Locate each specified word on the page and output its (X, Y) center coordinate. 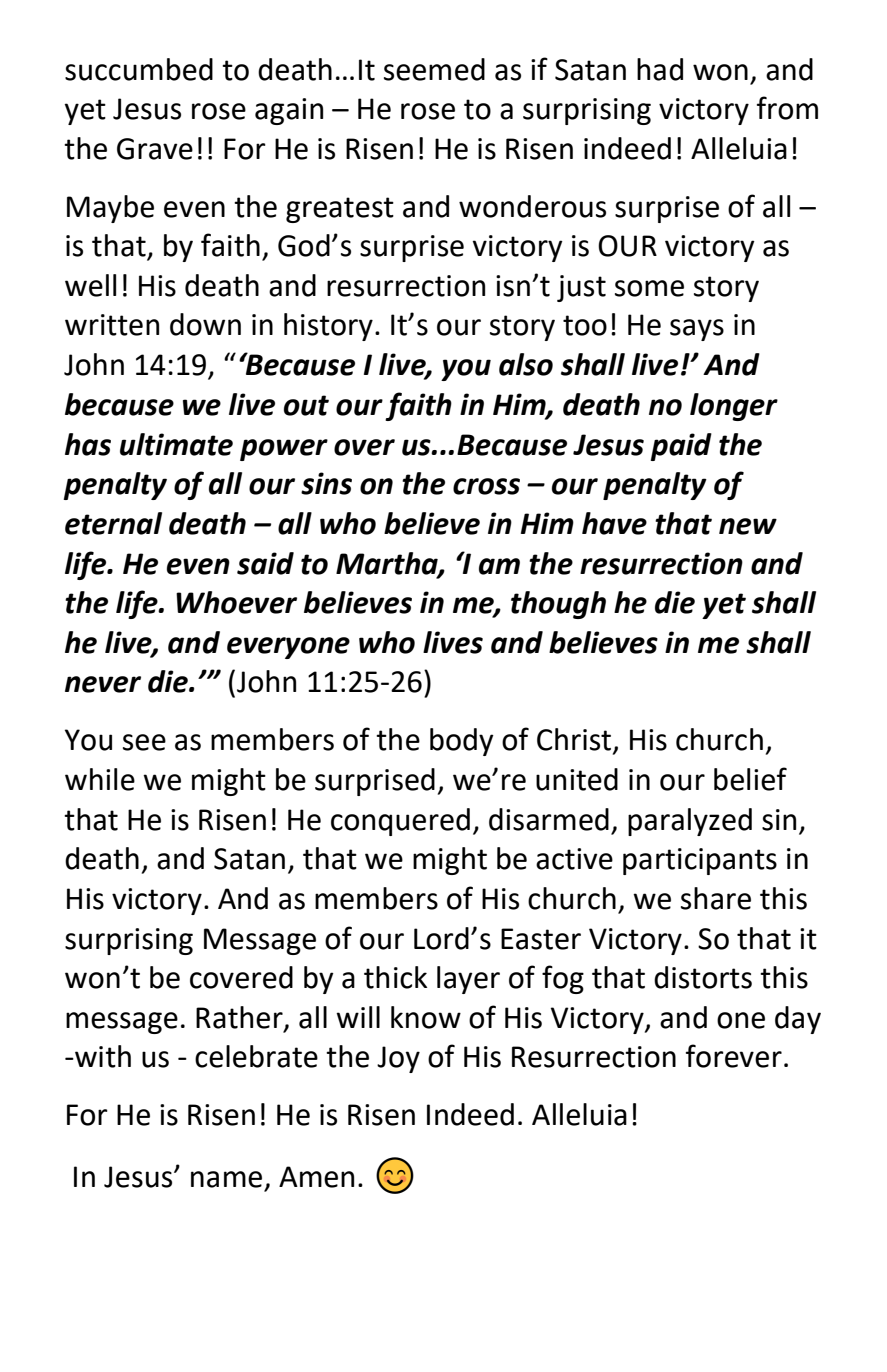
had (660, 69)
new (748, 526)
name (226, 1179)
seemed (434, 69)
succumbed (139, 69)
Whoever (236, 602)
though (558, 605)
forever (734, 1056)
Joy (398, 1059)
